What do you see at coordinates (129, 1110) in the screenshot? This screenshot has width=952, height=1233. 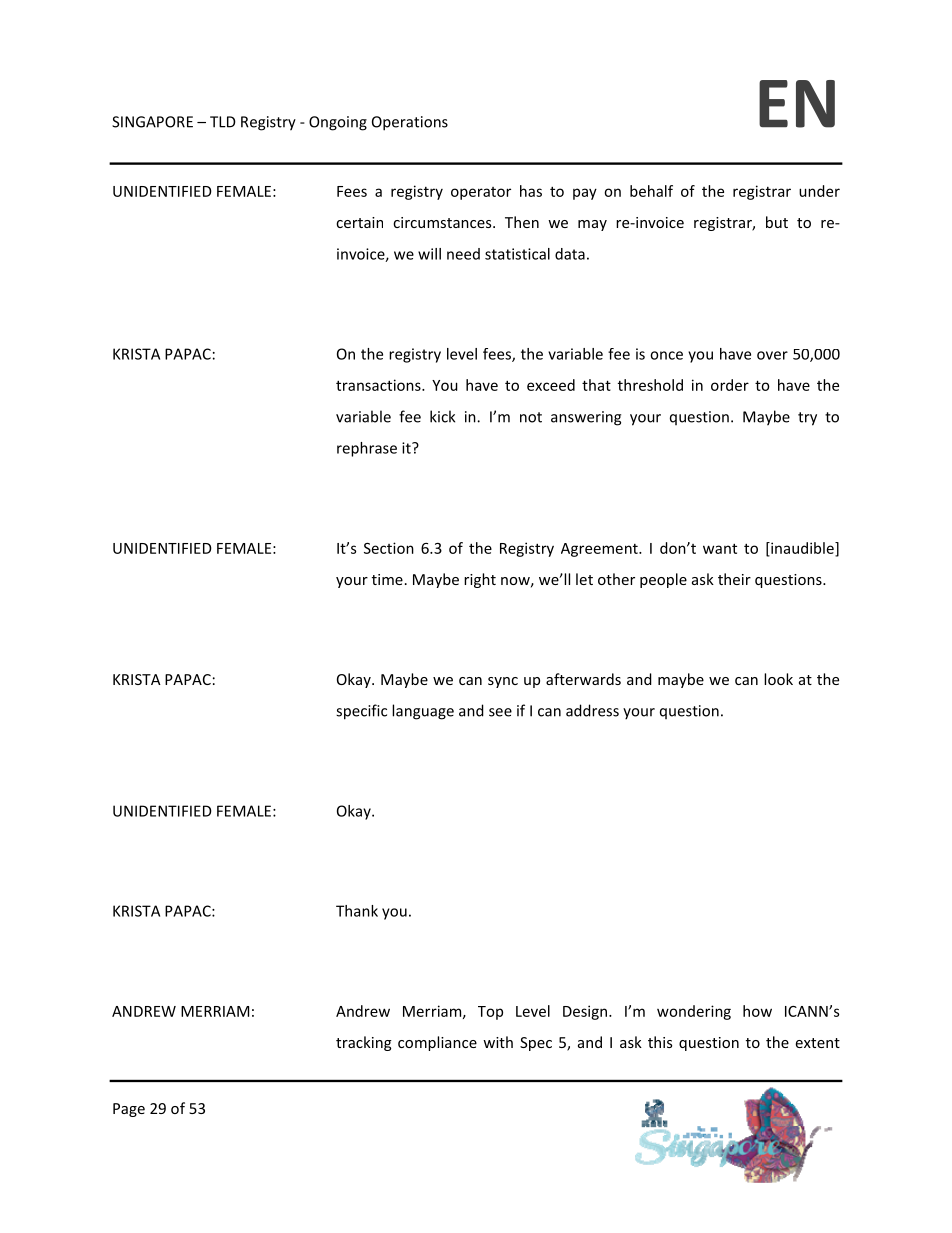 I see `Page` at bounding box center [129, 1110].
